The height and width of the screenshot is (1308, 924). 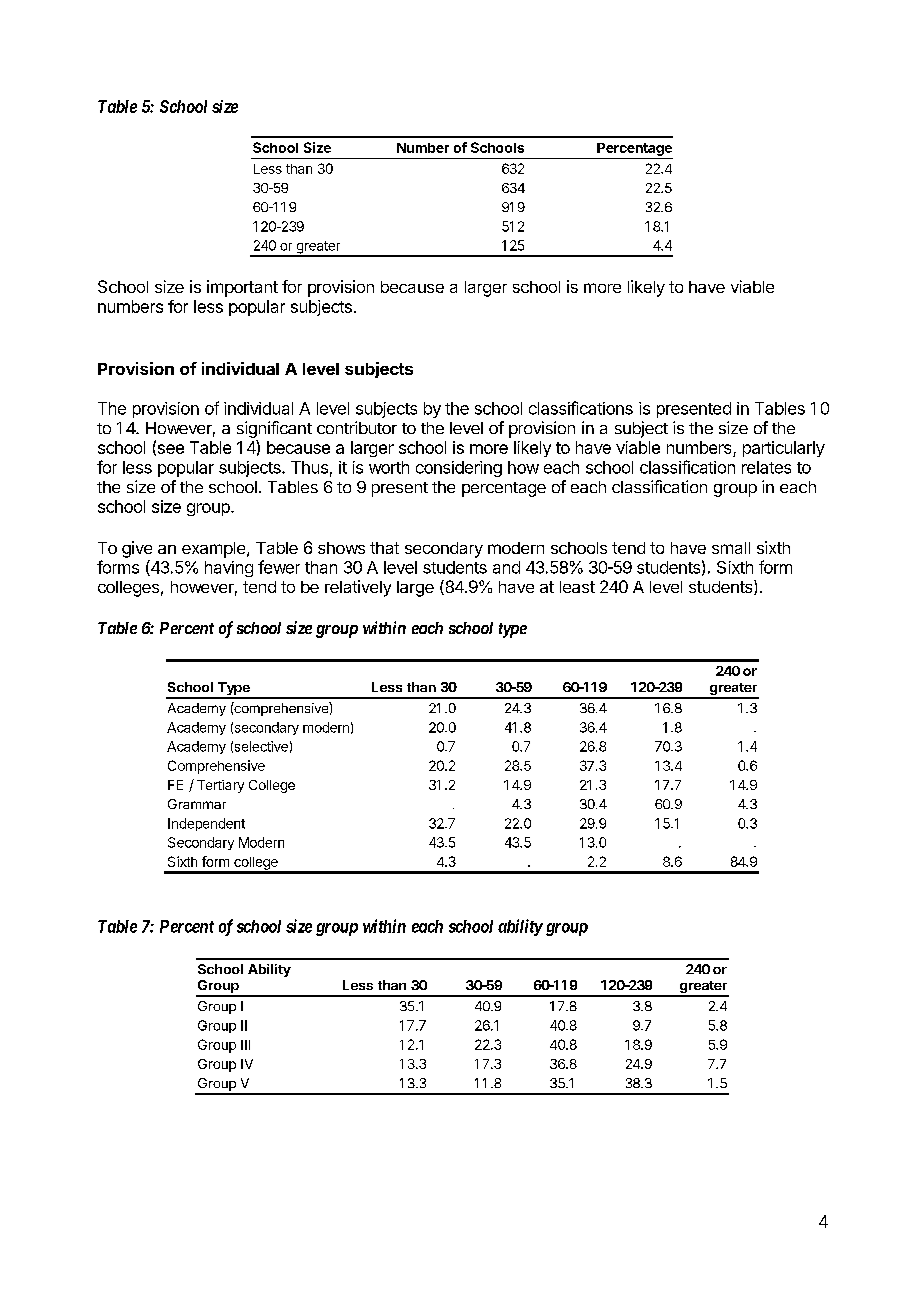 What do you see at coordinates (784, 449) in the screenshot?
I see `particularly` at bounding box center [784, 449].
